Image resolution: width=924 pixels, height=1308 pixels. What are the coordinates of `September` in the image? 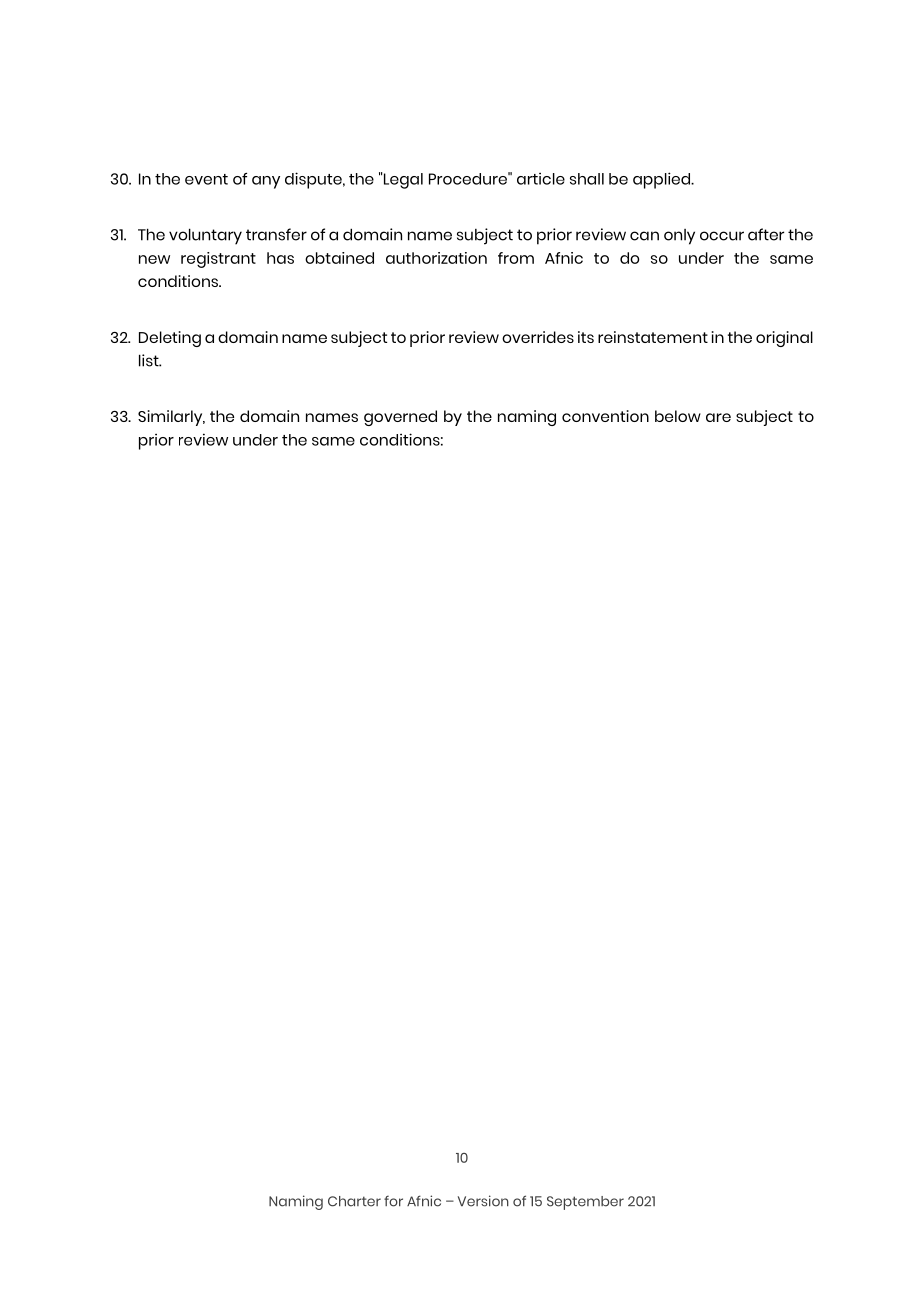 It's located at (585, 1203).
